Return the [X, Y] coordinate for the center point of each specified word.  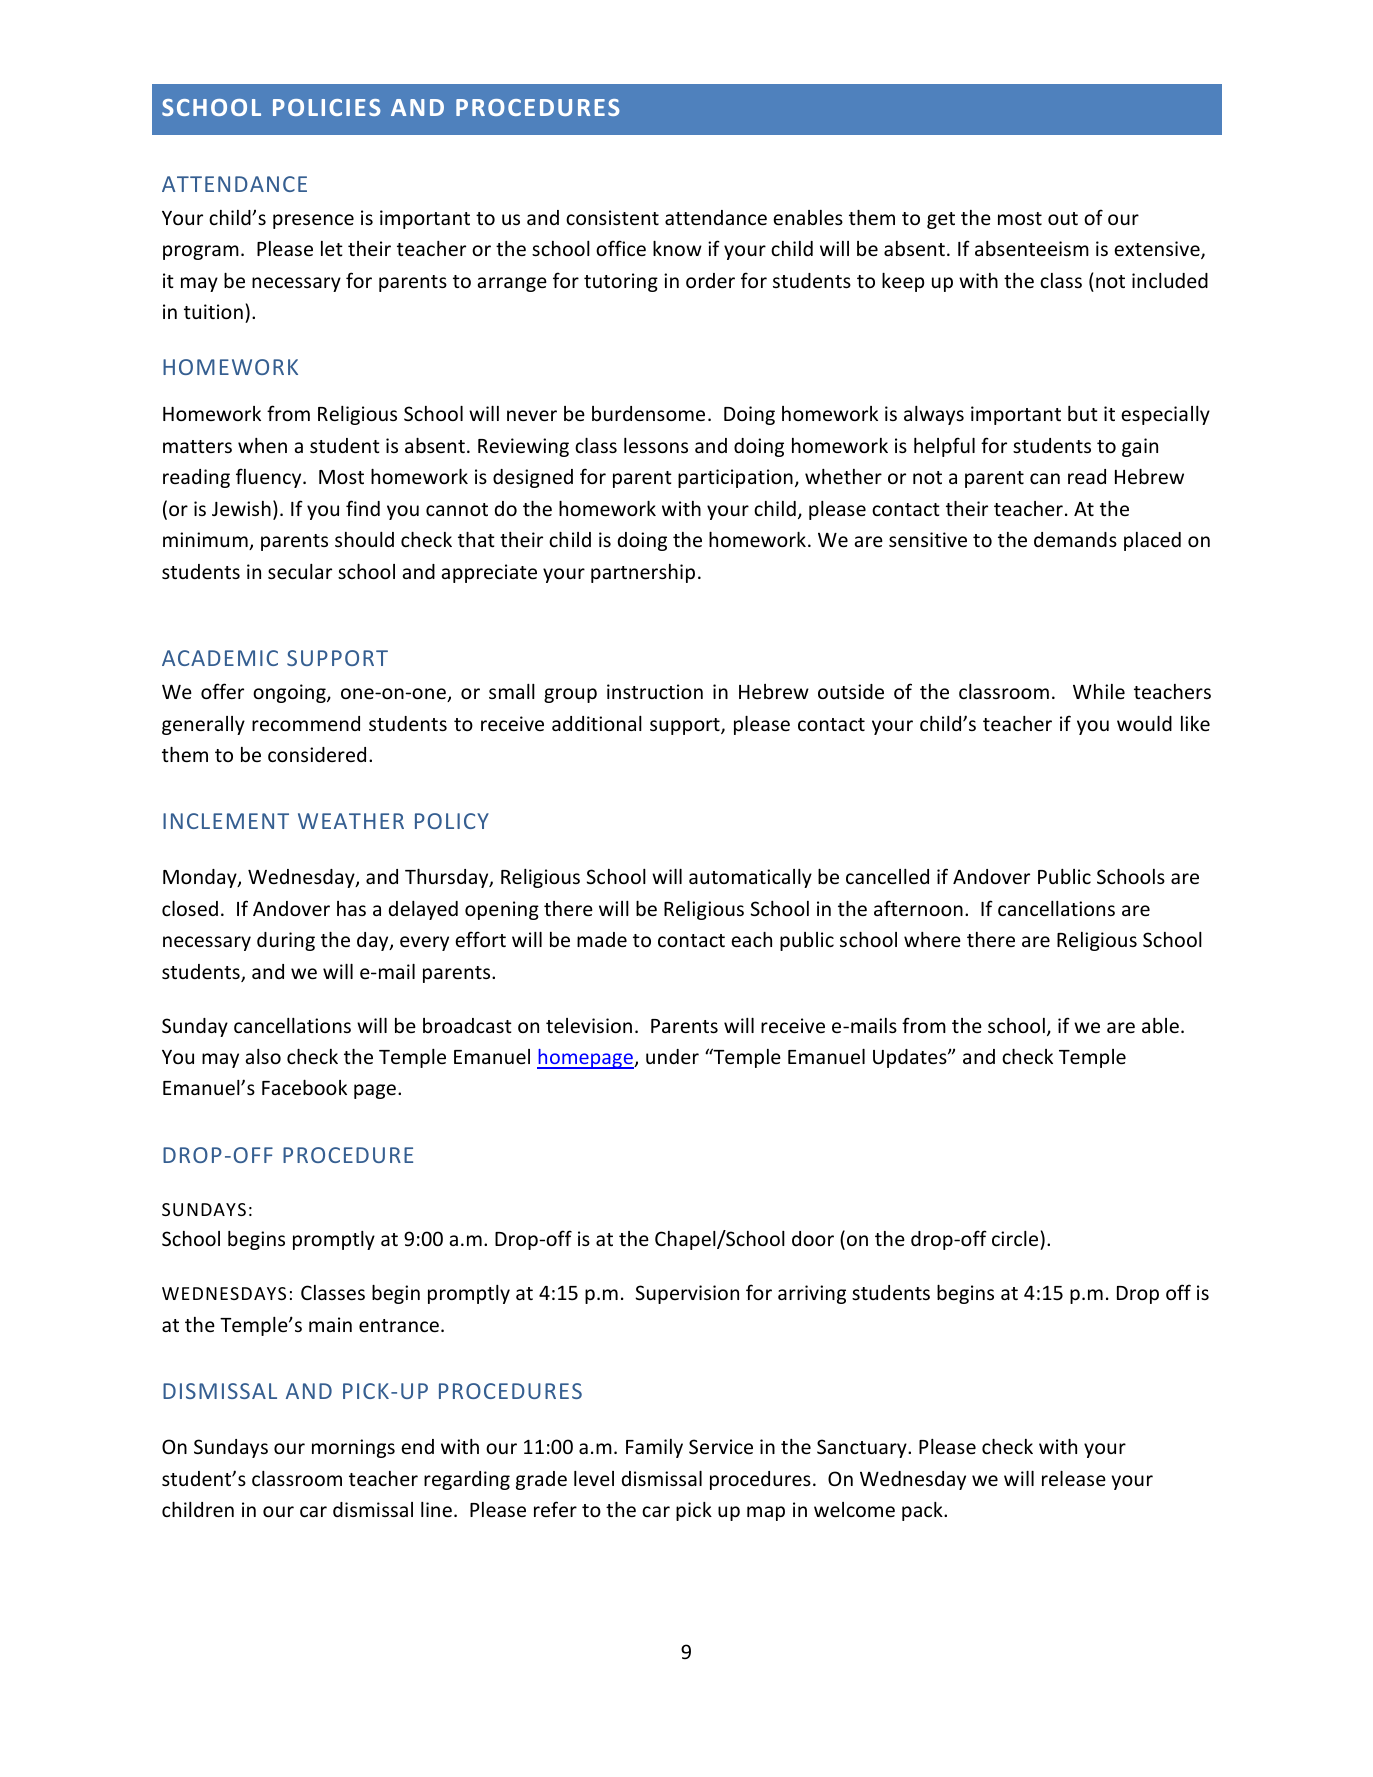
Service [721, 1446]
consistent [612, 217]
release [1074, 1478]
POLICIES [327, 107]
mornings [353, 1448]
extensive [1158, 250]
